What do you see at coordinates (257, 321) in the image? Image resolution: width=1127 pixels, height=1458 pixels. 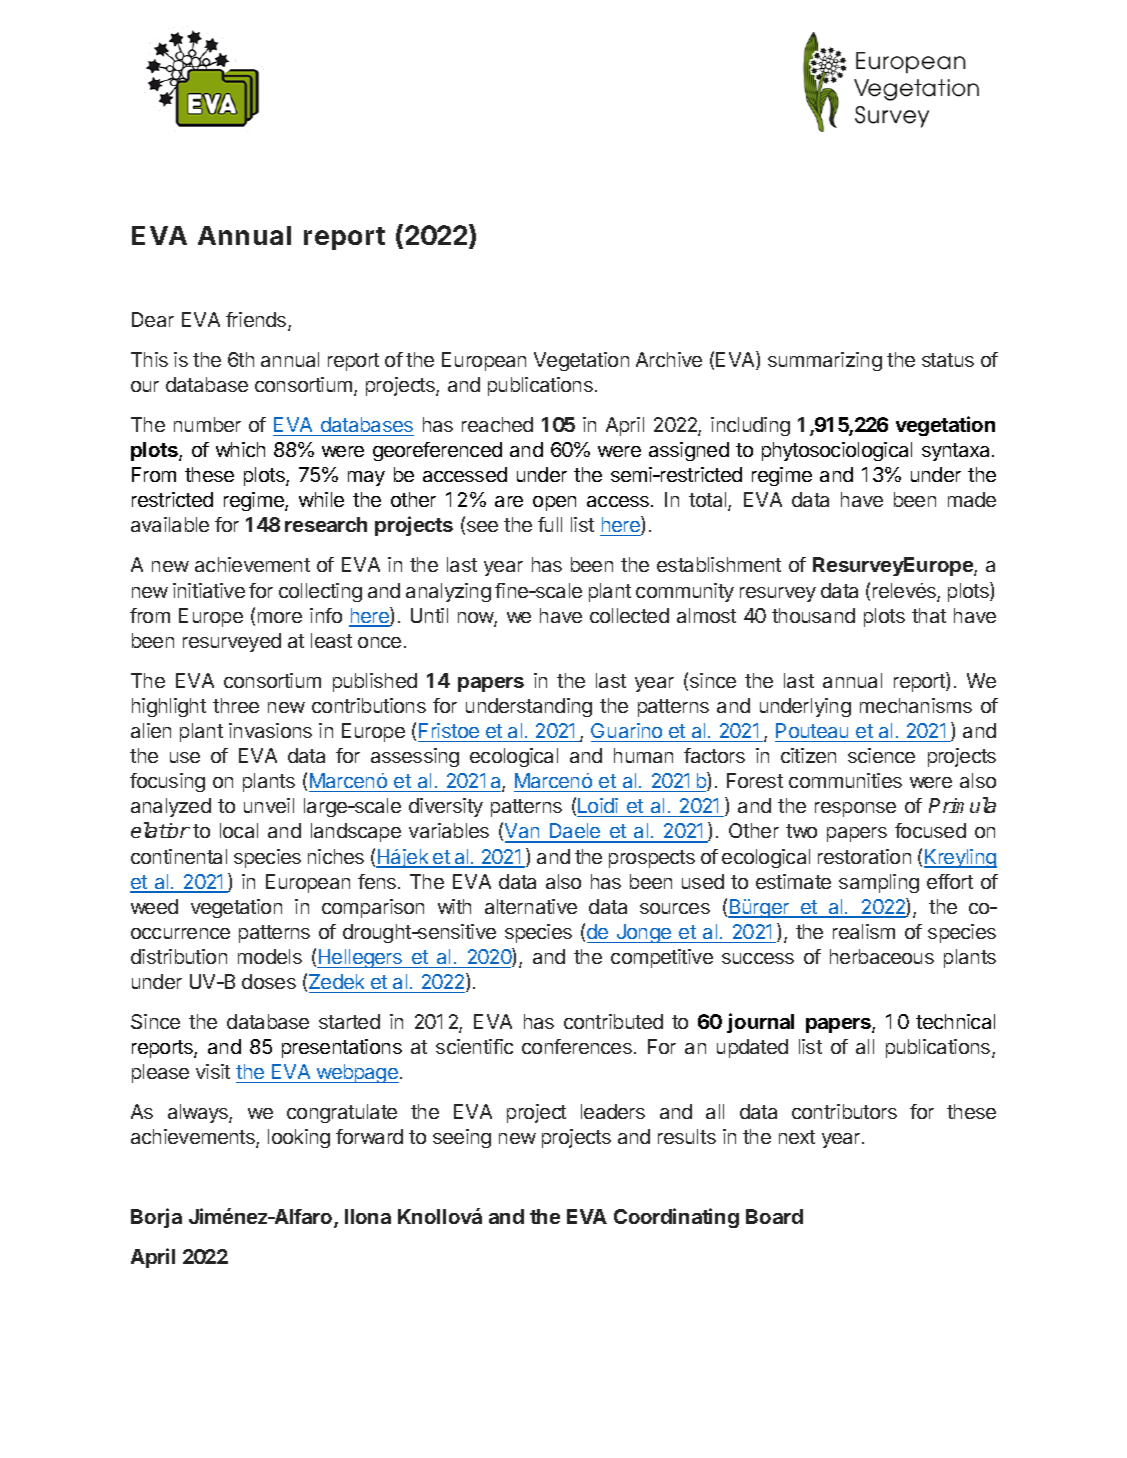 I see `friends` at bounding box center [257, 321].
